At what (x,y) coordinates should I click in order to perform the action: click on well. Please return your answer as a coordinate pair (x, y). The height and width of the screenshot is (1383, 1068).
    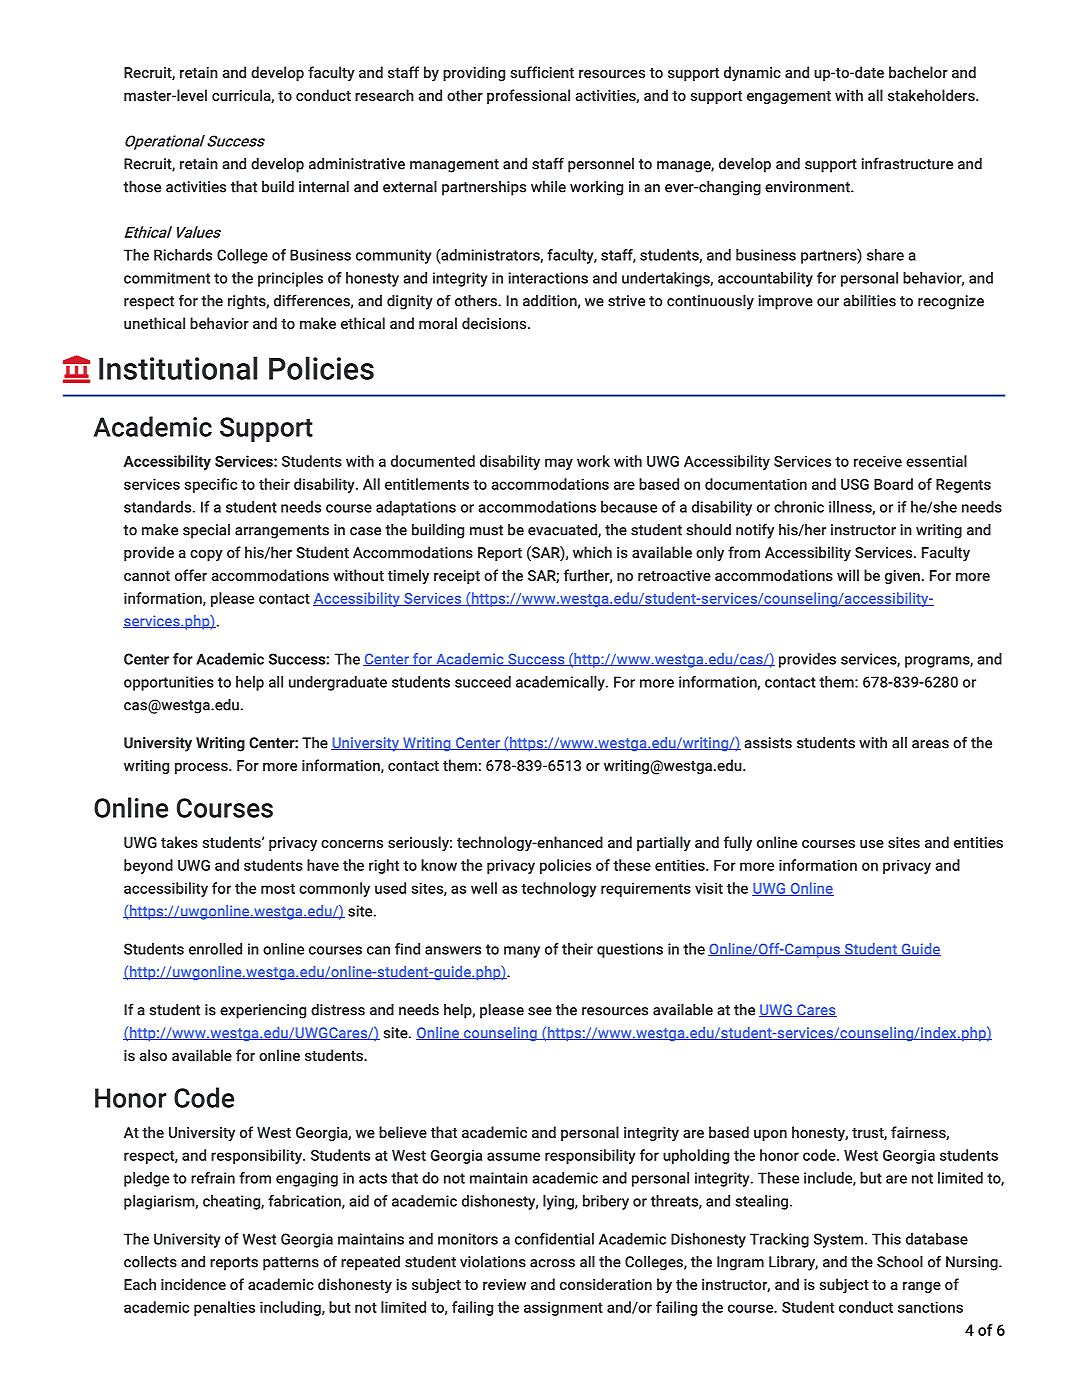
    Looking at the image, I should click on (484, 888).
